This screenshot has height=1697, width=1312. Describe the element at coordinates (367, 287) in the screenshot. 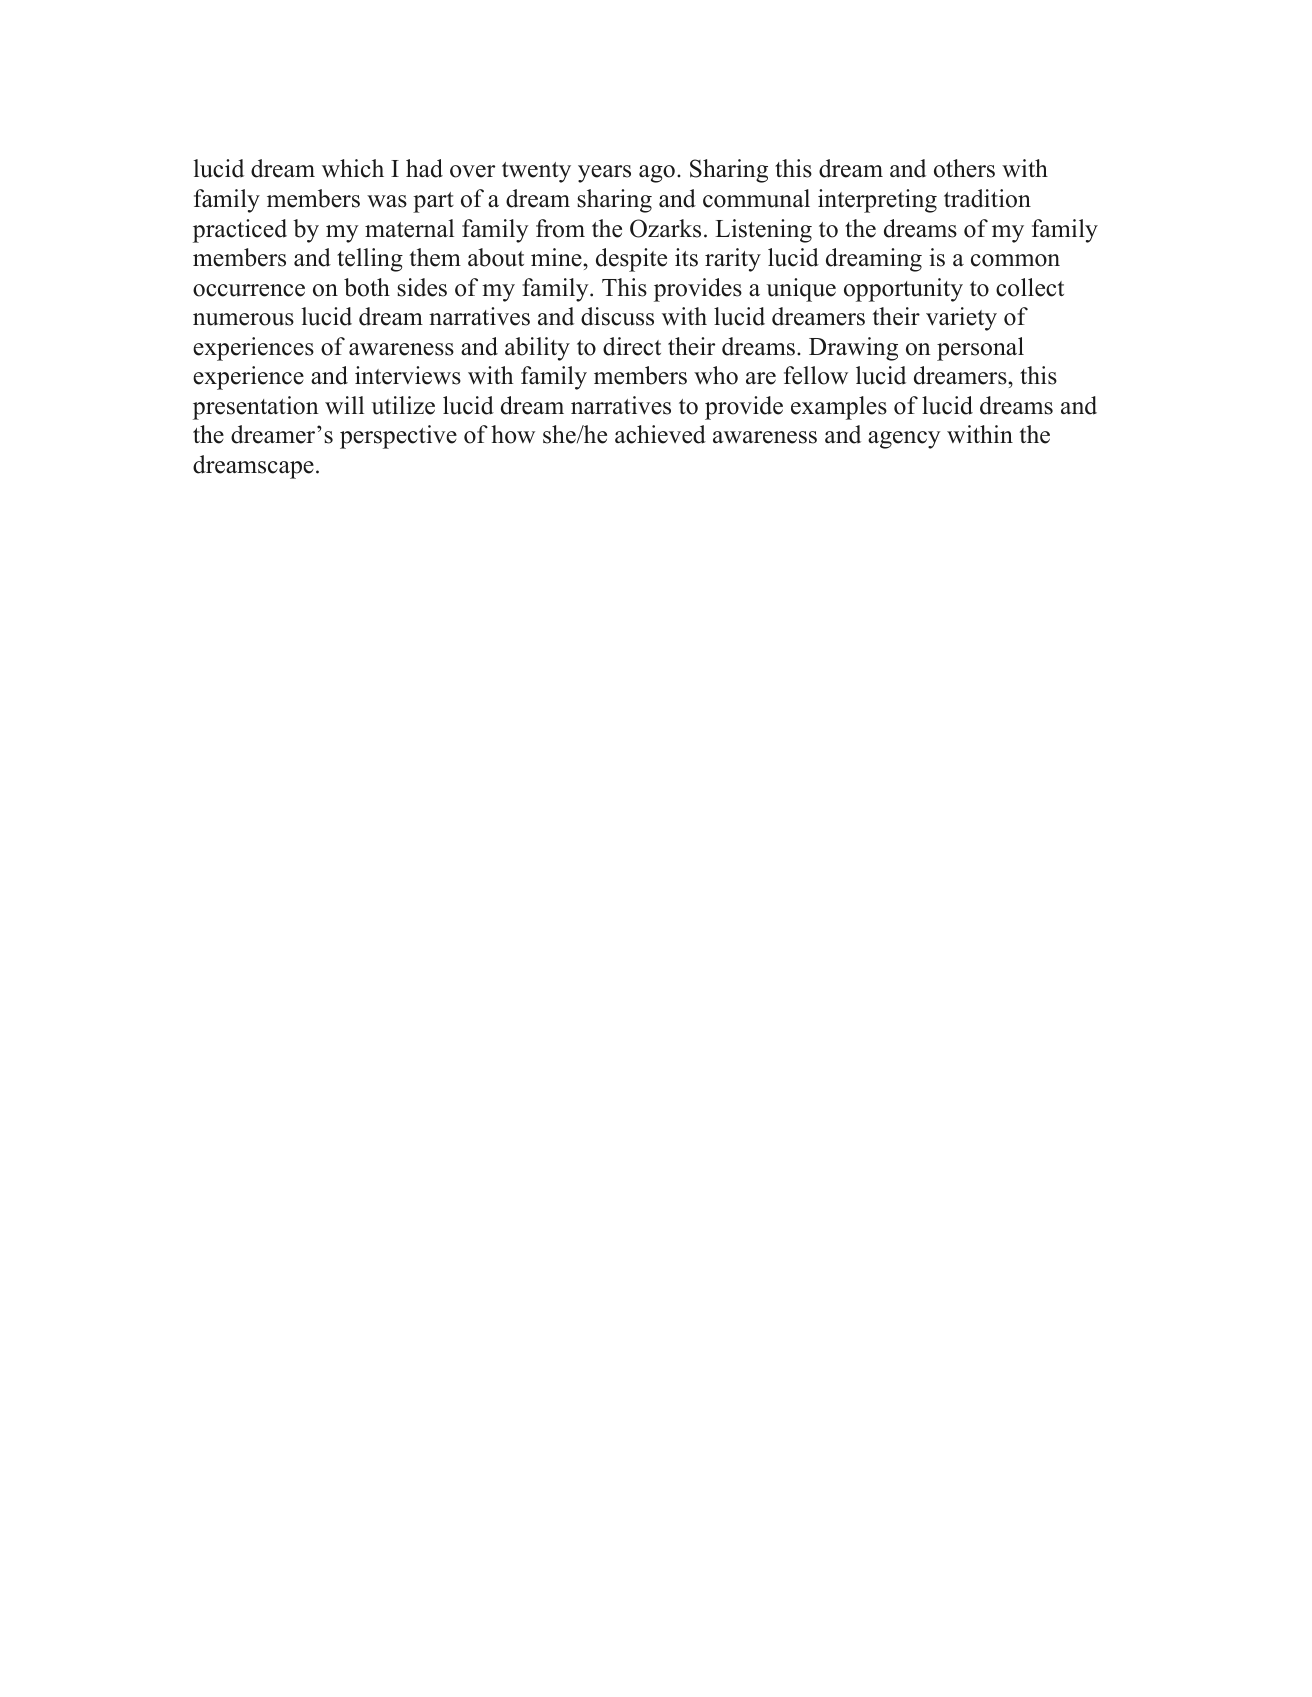

I see `both` at that location.
